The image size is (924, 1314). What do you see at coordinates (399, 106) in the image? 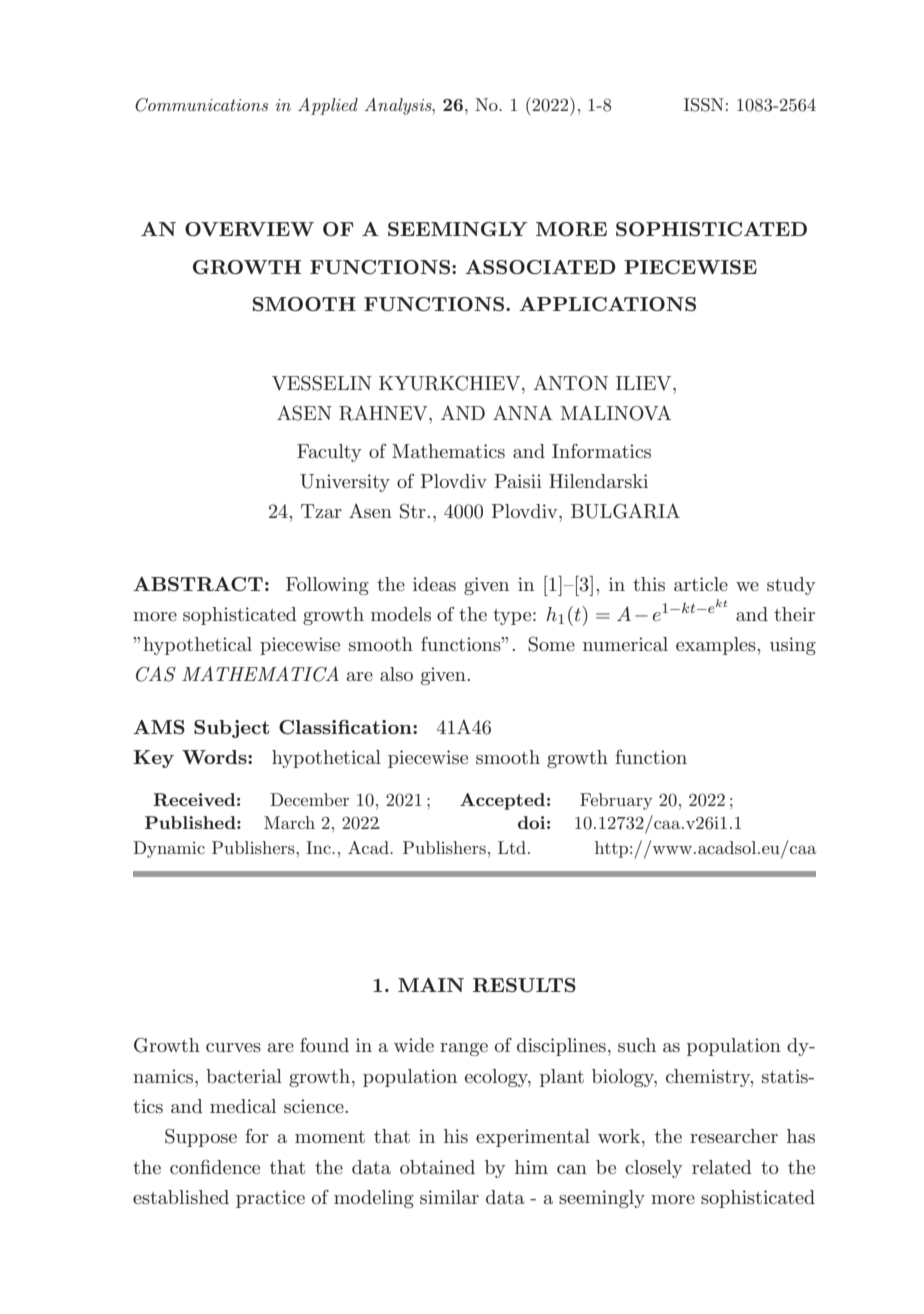
I see `Analysis` at bounding box center [399, 106].
